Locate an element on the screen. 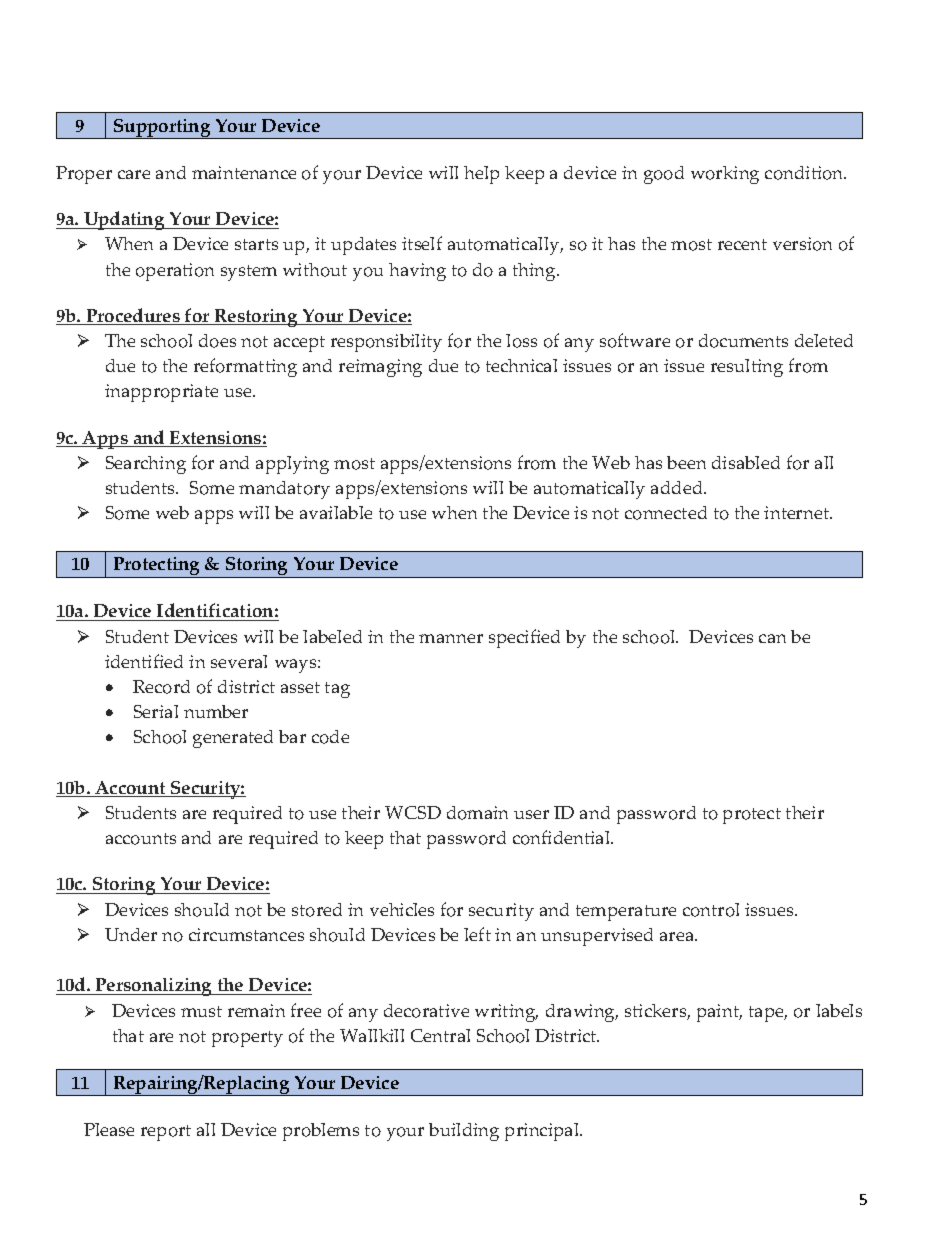  building is located at coordinates (464, 1132).
